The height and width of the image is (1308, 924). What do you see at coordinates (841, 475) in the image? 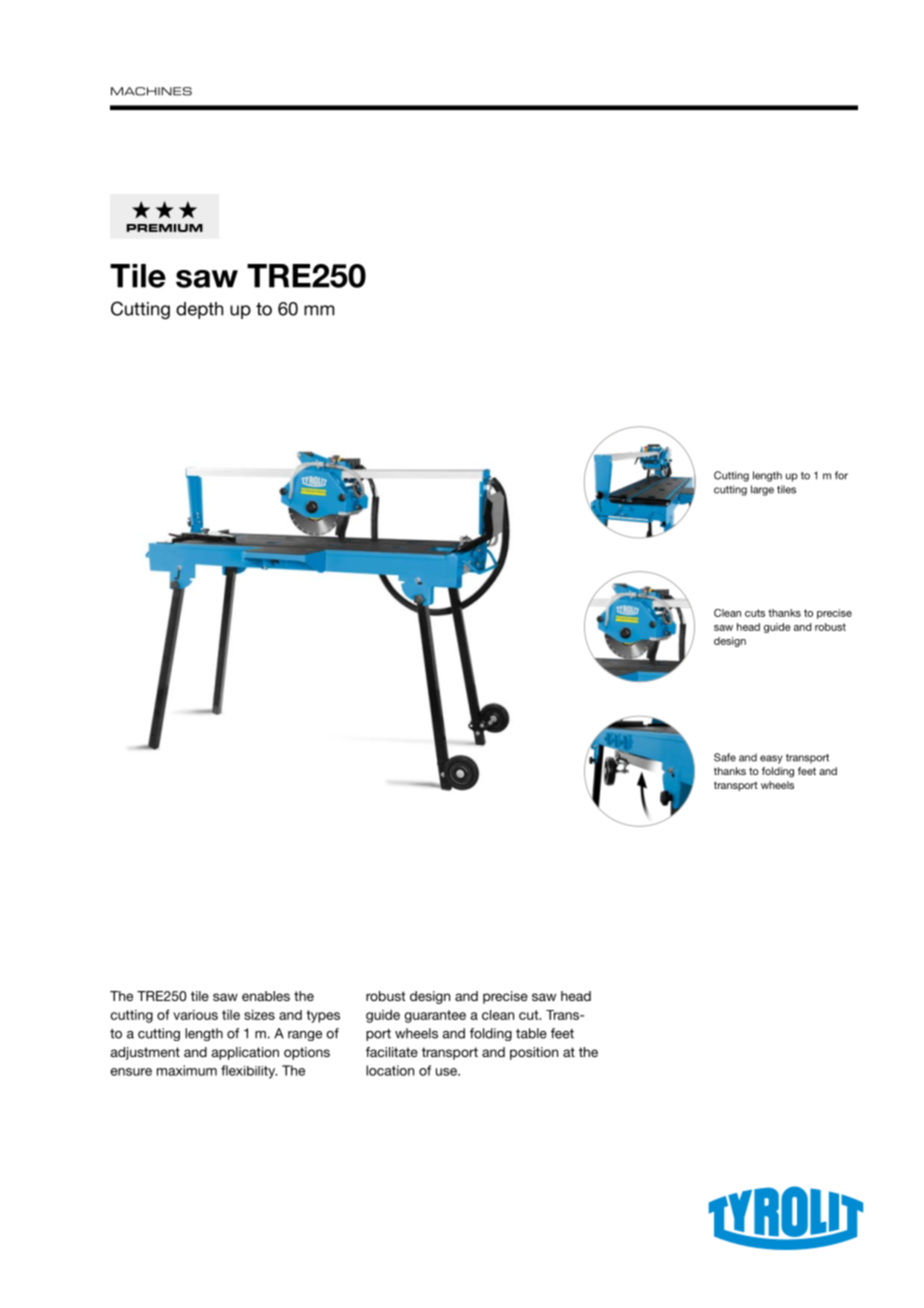
I see `for` at bounding box center [841, 475].
